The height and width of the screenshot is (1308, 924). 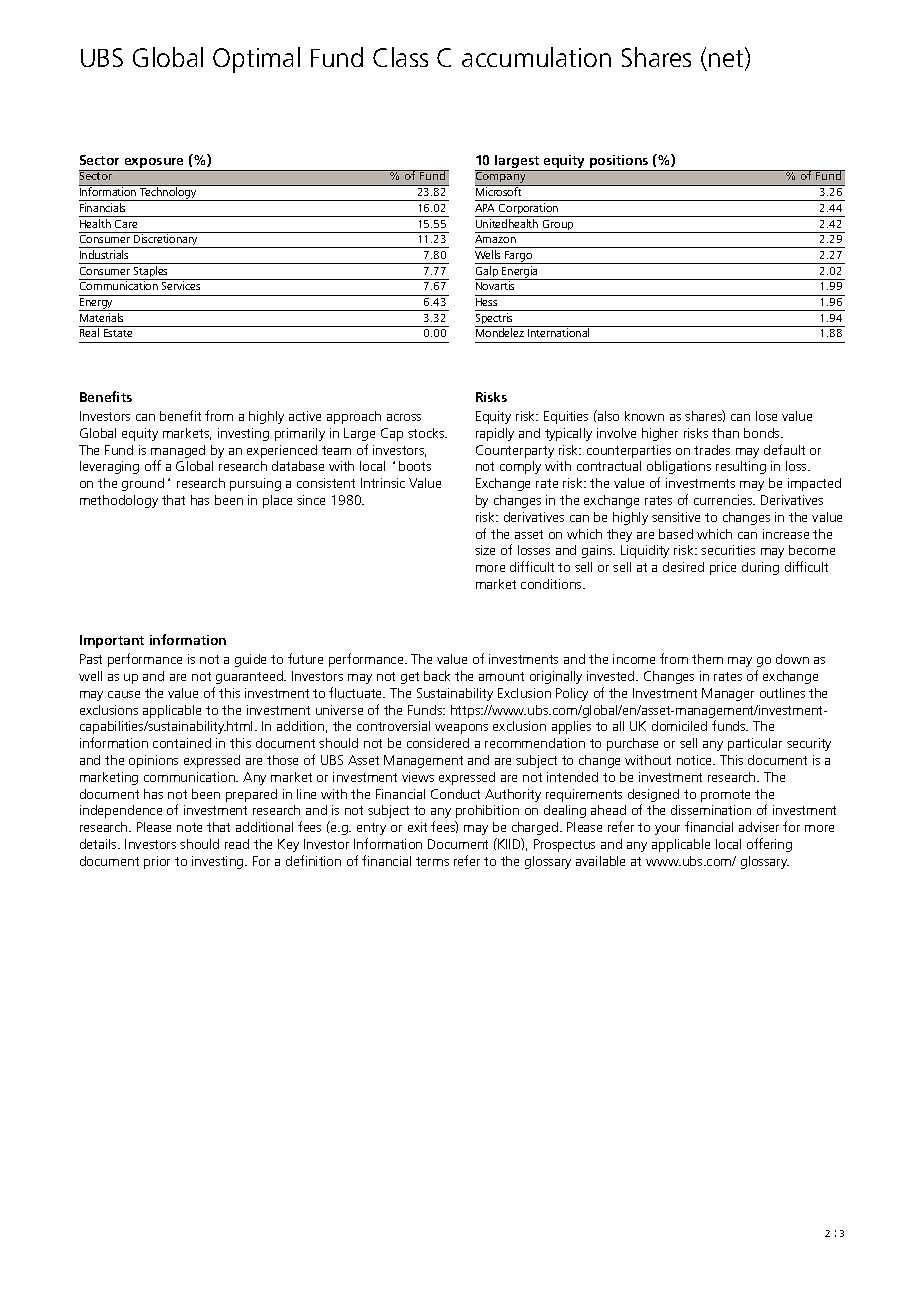 I want to click on net, so click(x=727, y=58).
